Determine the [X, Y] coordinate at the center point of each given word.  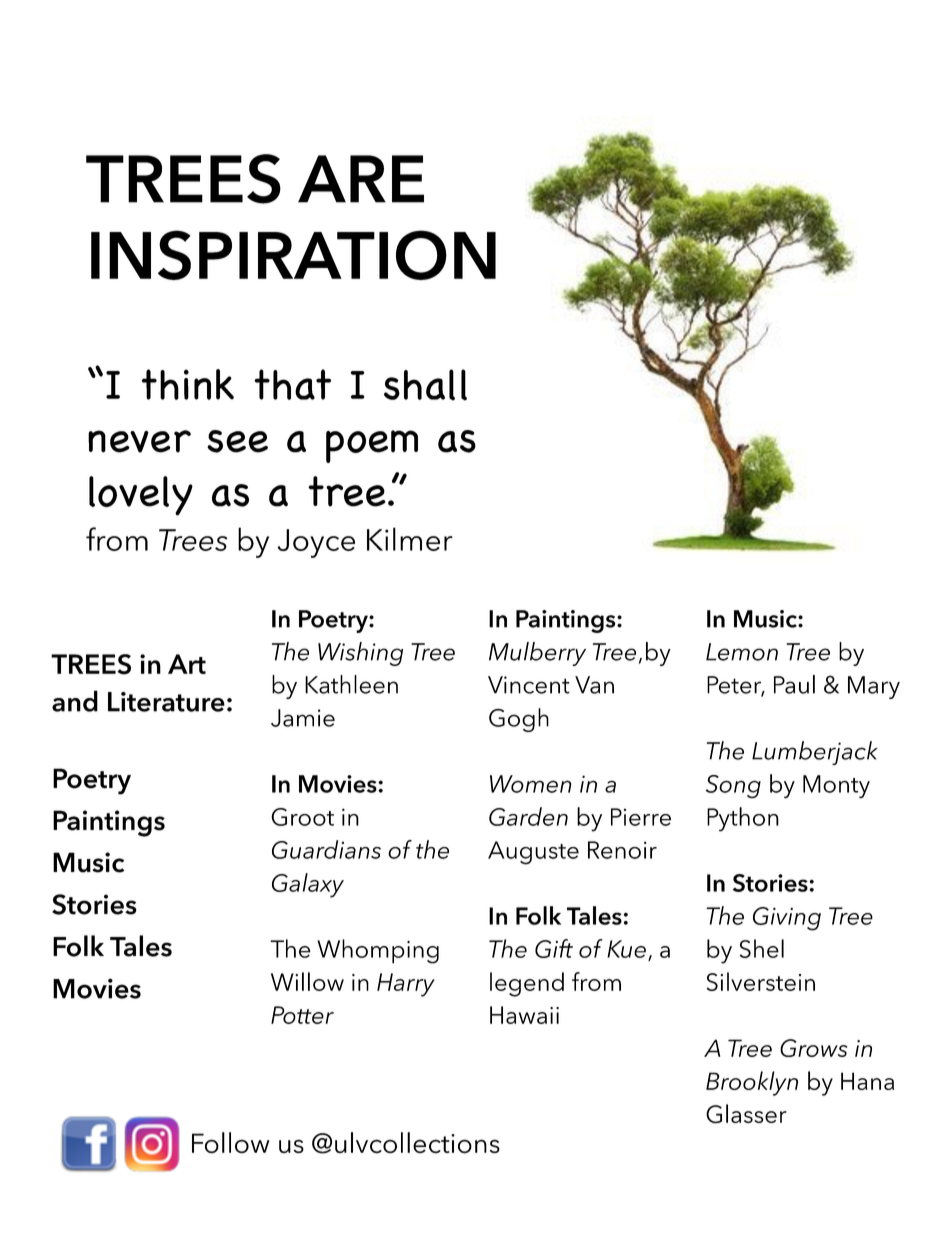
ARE [361, 179]
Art [187, 664]
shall [425, 385]
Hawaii [524, 1015]
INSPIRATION [293, 255]
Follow [230, 1143]
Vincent [529, 685]
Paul [794, 684]
